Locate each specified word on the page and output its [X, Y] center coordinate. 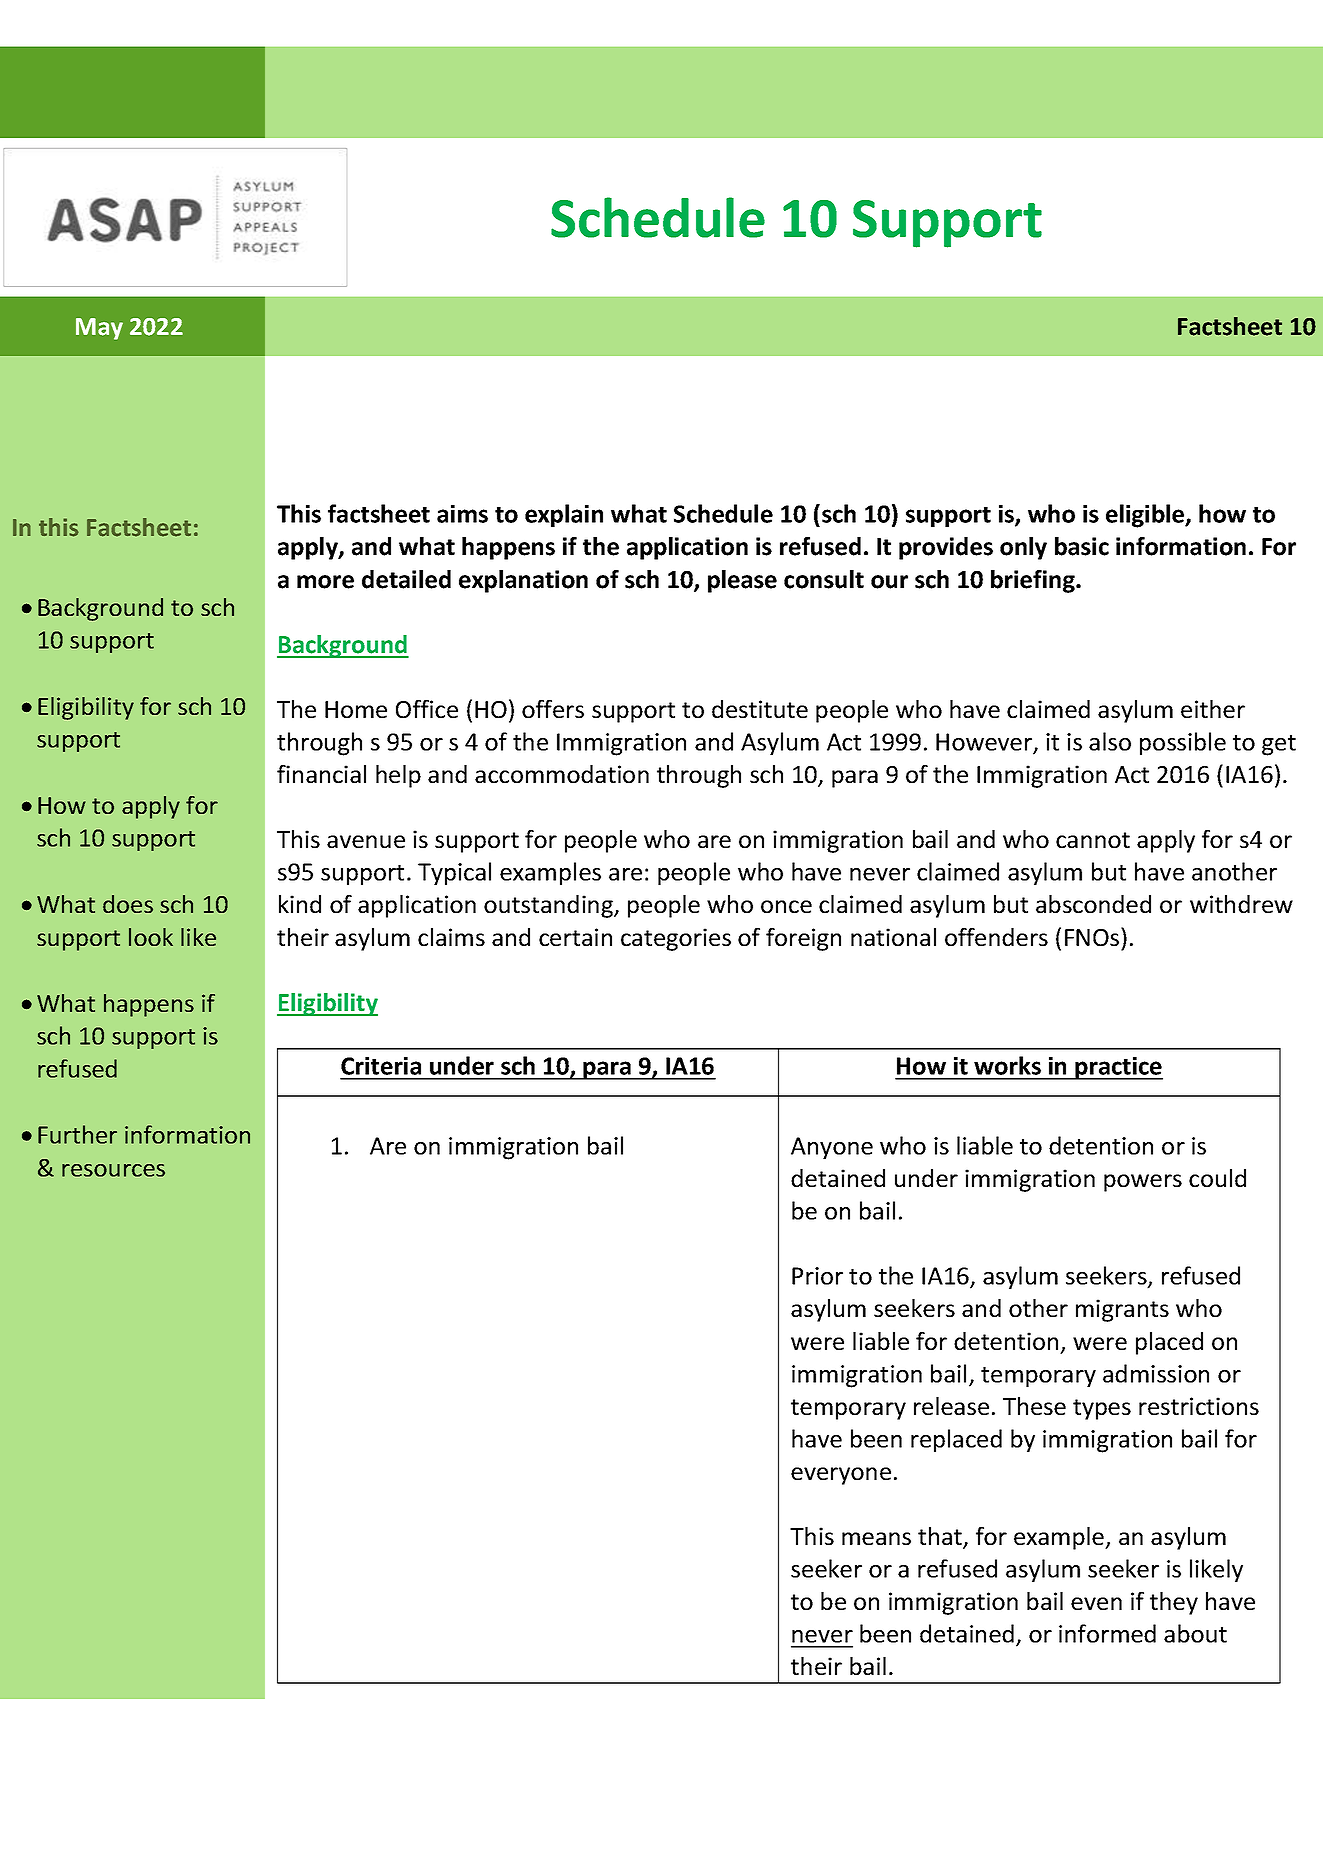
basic [1082, 546]
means [876, 1538]
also [1110, 741]
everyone [841, 1476]
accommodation [562, 774]
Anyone [832, 1148]
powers [1143, 1183]
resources [113, 1170]
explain [564, 515]
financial [321, 774]
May [99, 329]
